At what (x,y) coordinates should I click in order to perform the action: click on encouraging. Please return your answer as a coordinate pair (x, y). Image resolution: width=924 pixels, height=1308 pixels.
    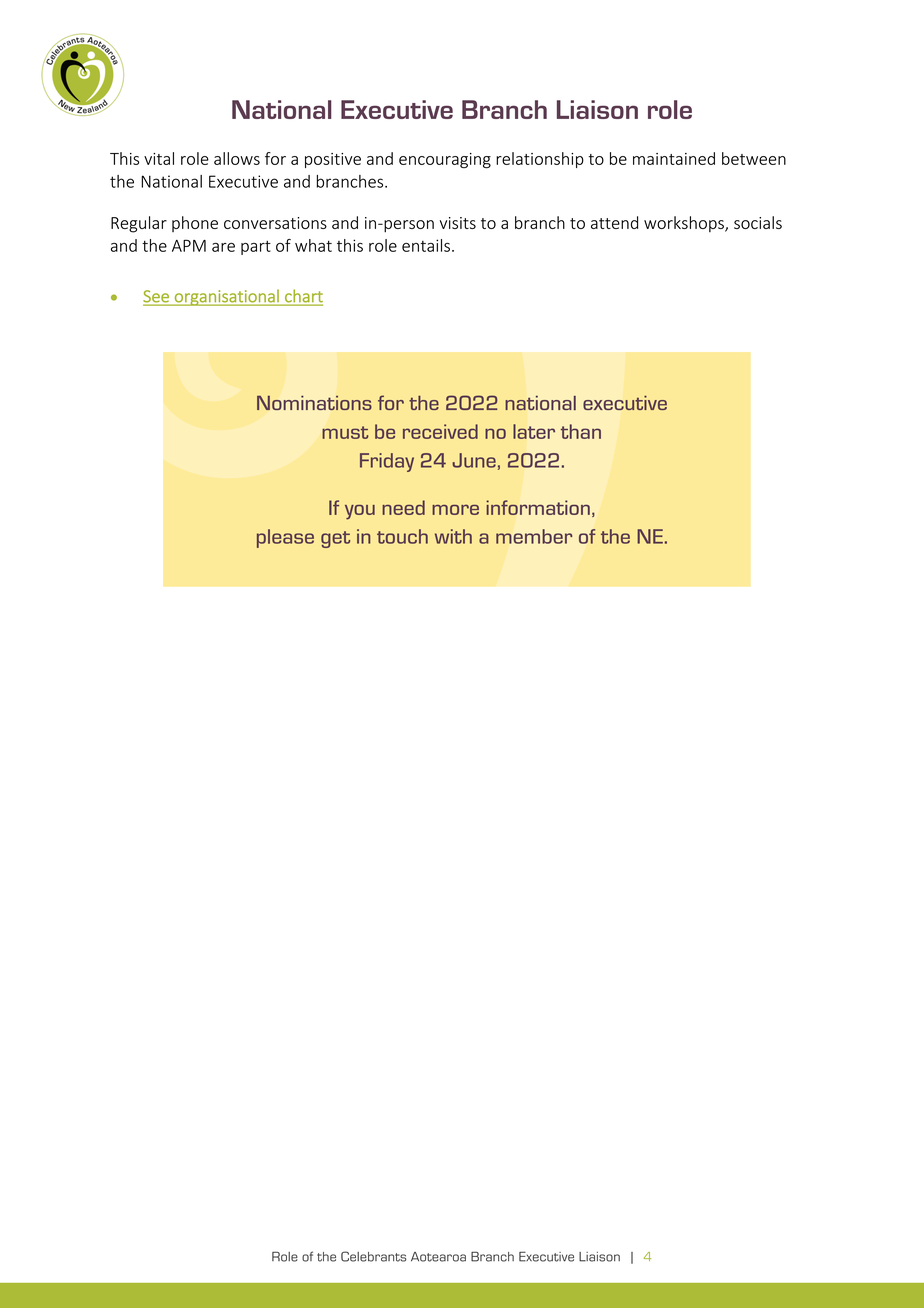
    Looking at the image, I should click on (445, 161).
